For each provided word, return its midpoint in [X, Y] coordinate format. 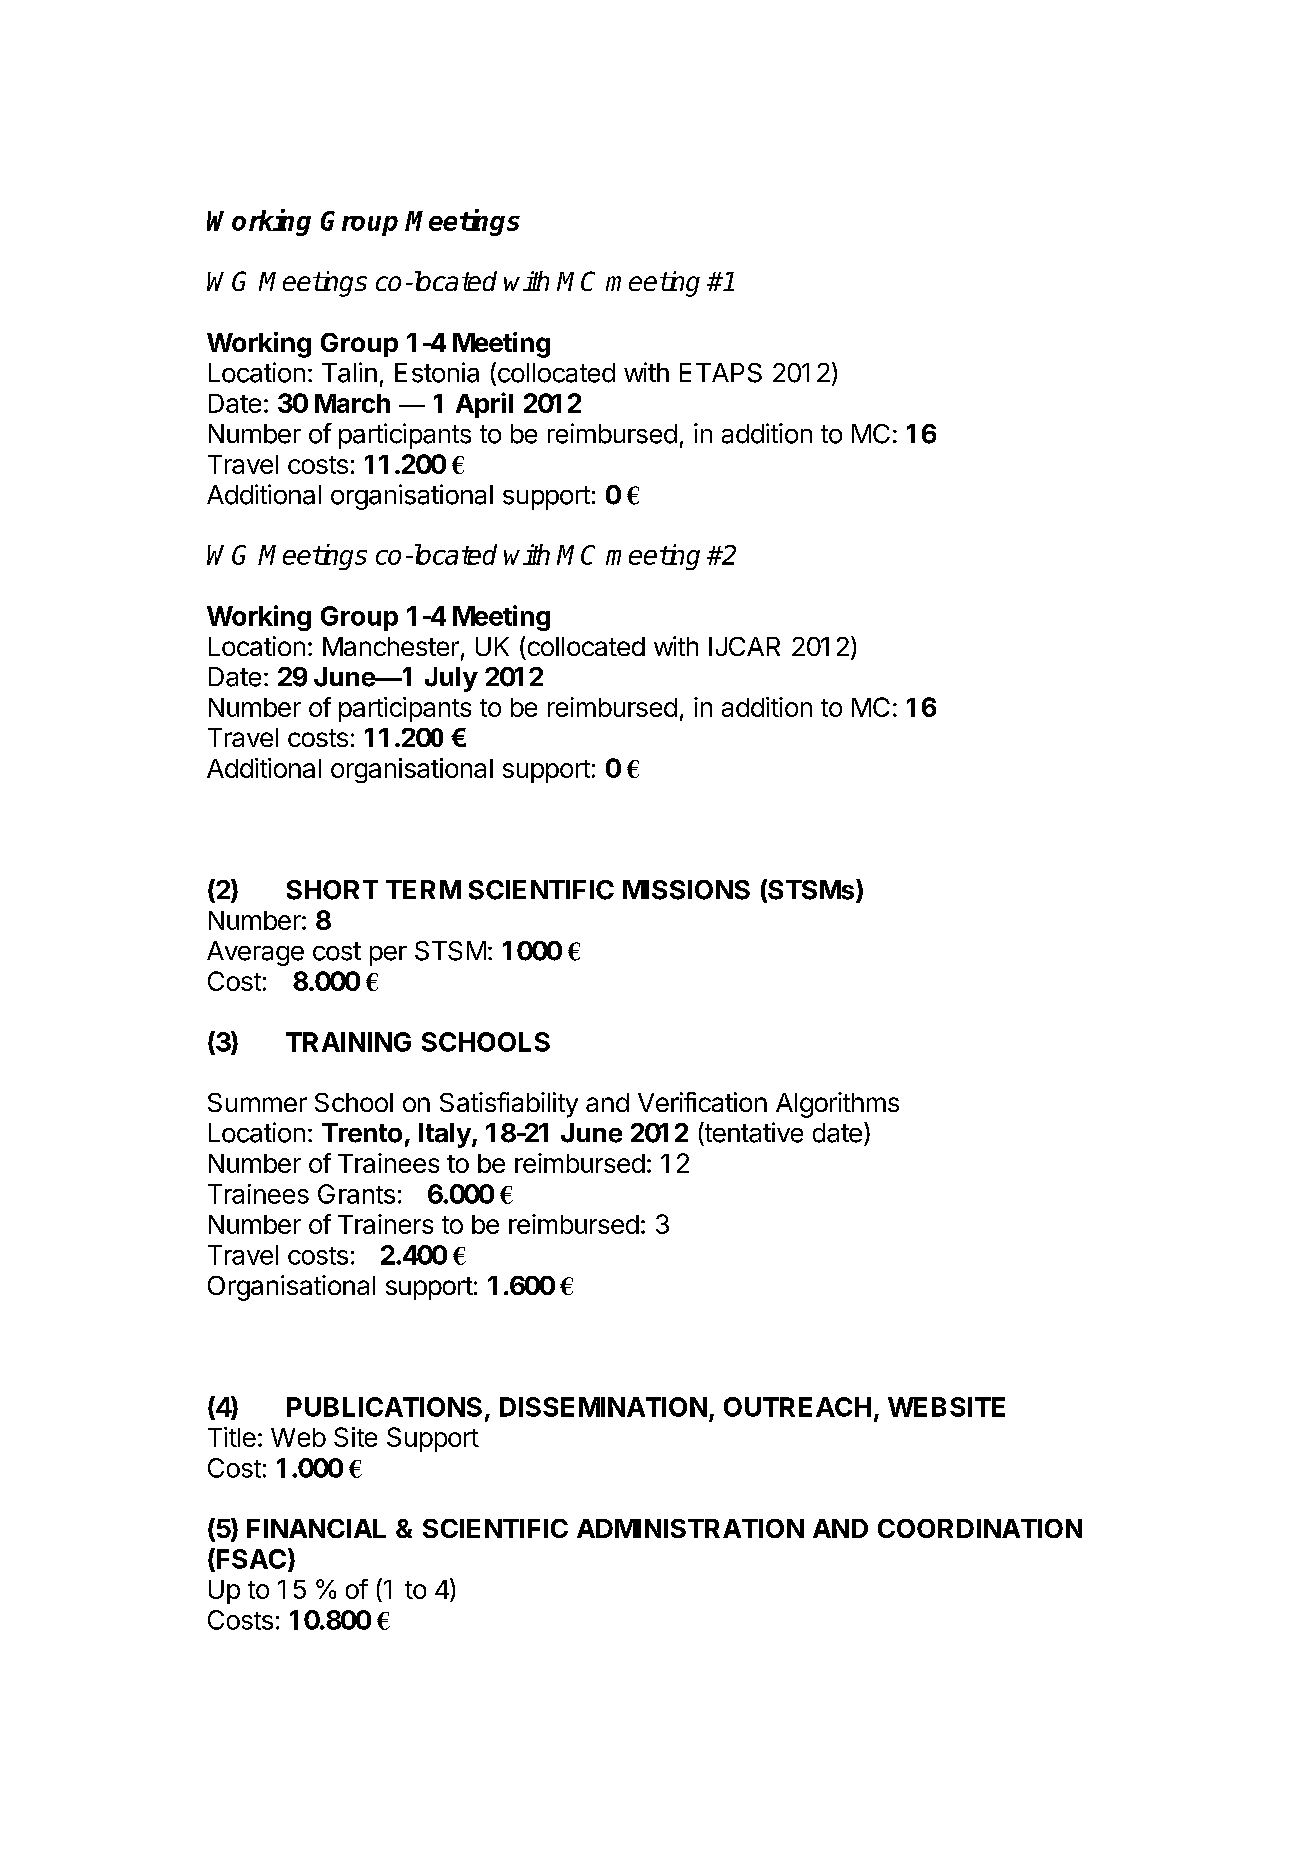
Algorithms [837, 1105]
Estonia [437, 372]
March [352, 403]
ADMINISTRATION [690, 1528]
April [484, 405]
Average [255, 953]
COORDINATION [980, 1528]
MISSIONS [686, 890]
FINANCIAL [316, 1528]
